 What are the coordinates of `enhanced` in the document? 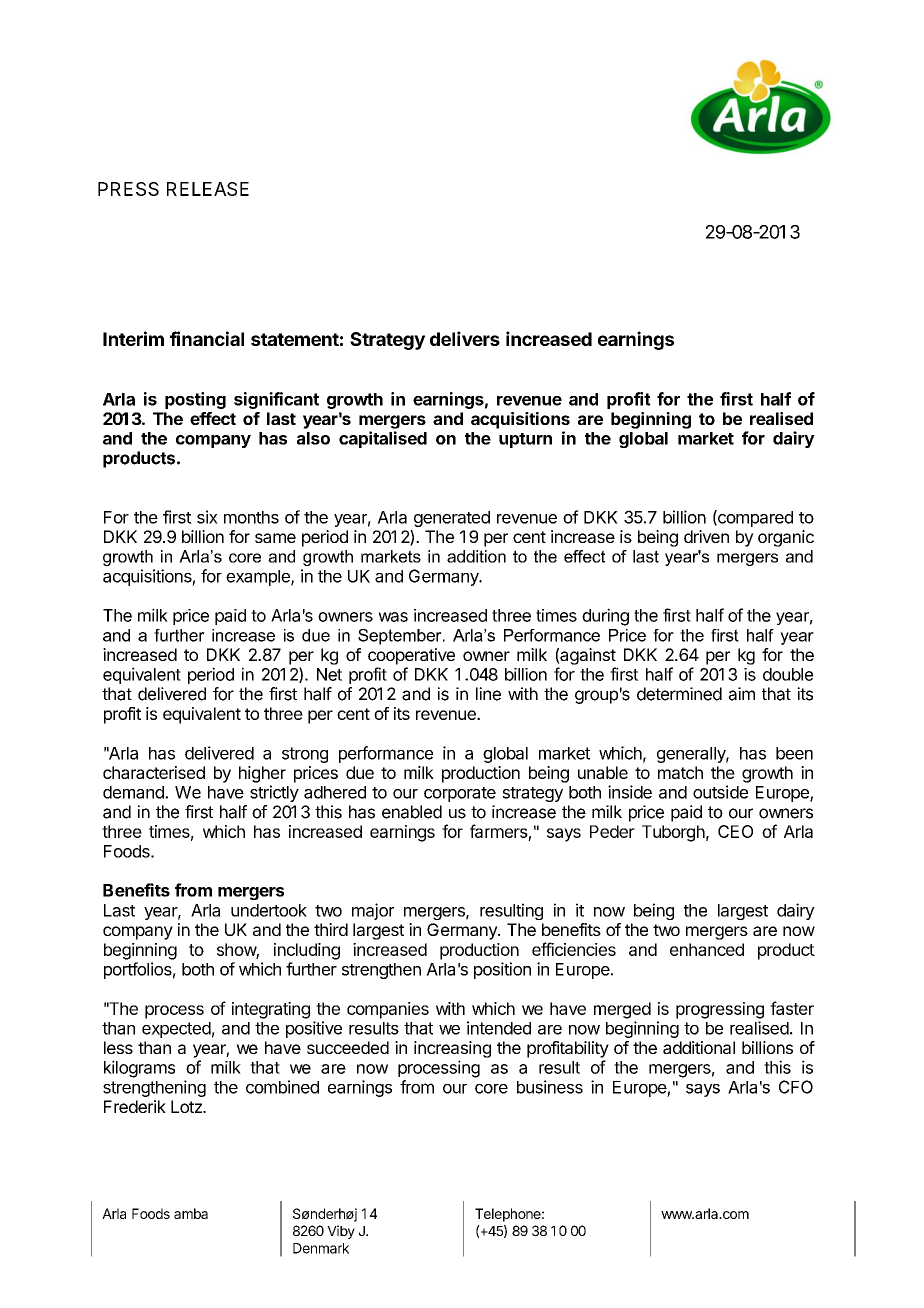 It's located at (707, 949).
